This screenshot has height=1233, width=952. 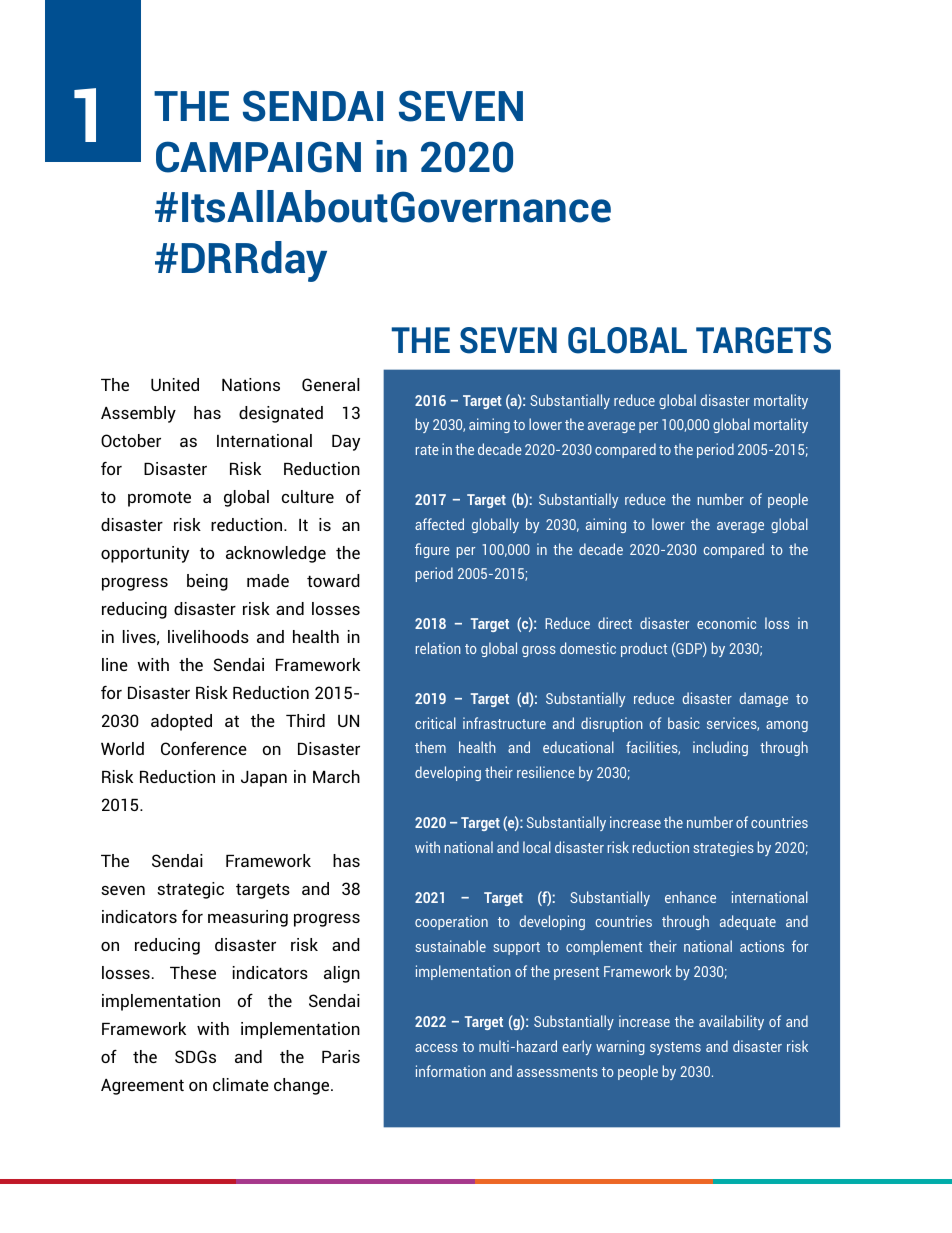 What do you see at coordinates (251, 384) in the screenshot?
I see `Nations` at bounding box center [251, 384].
